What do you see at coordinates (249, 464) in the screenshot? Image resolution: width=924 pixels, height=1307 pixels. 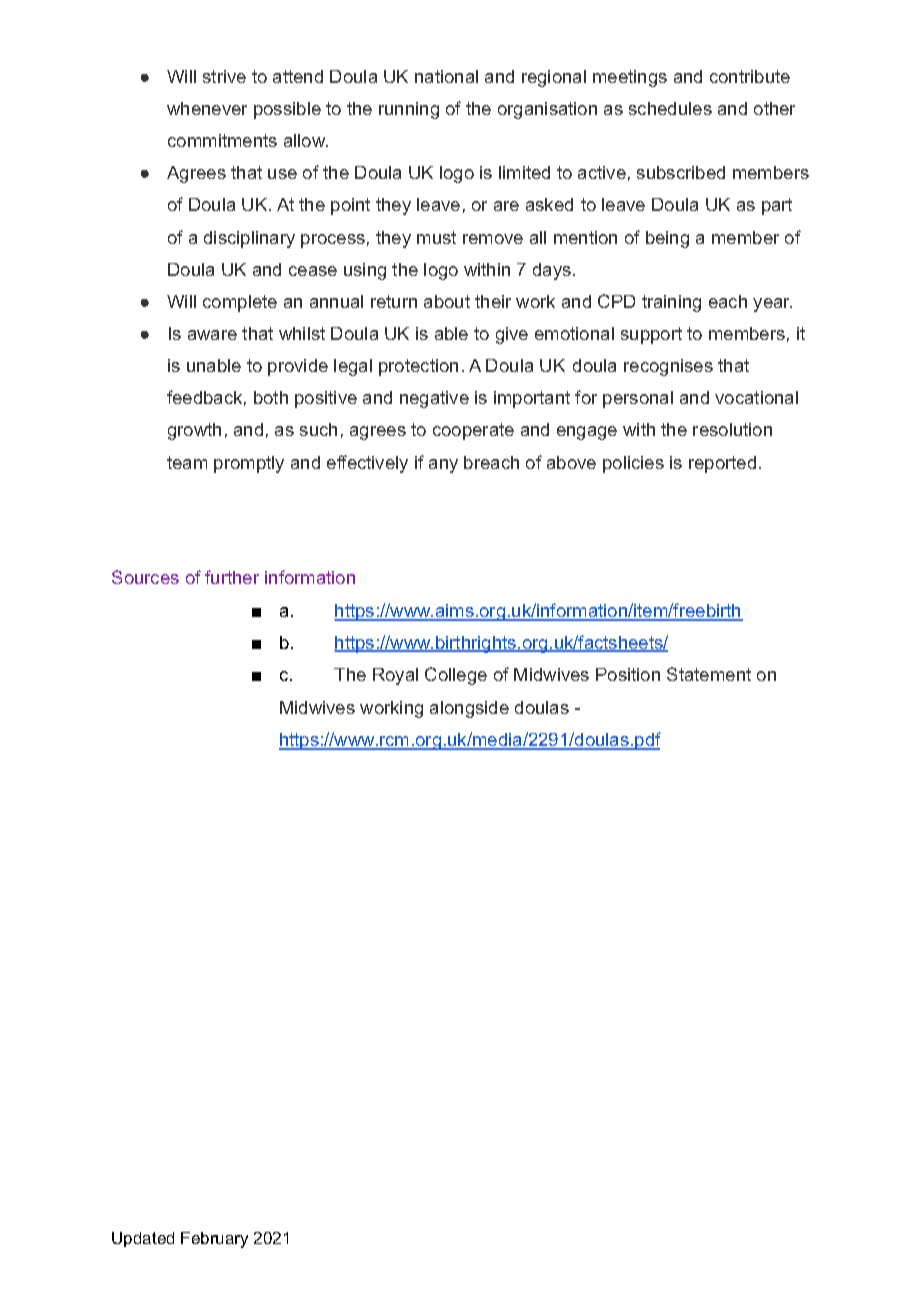 I see `promptly` at bounding box center [249, 464].
